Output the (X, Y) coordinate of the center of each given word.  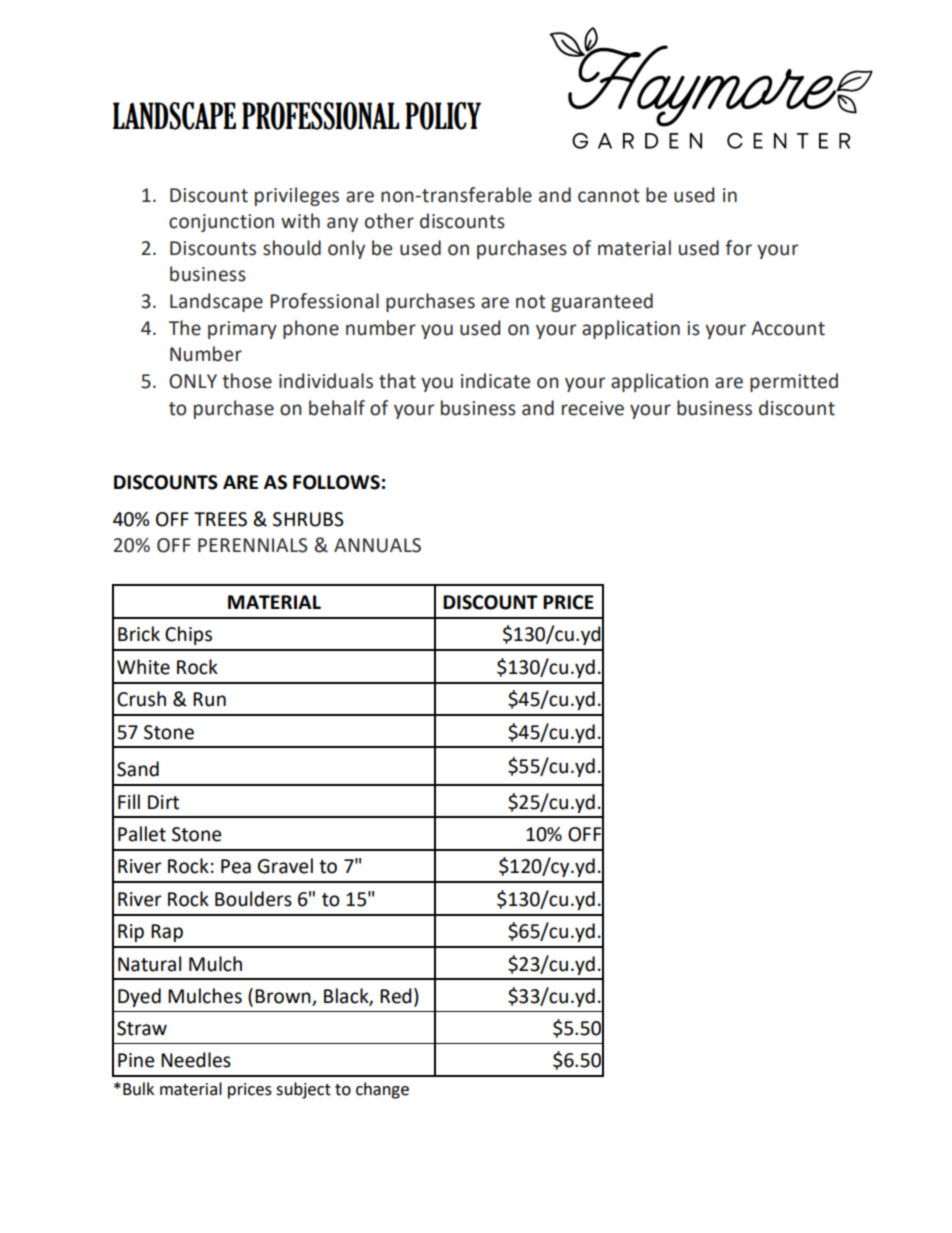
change (382, 1090)
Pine (136, 1060)
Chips (188, 635)
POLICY (443, 116)
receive (593, 408)
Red (396, 996)
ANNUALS (377, 545)
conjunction (221, 223)
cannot (609, 196)
